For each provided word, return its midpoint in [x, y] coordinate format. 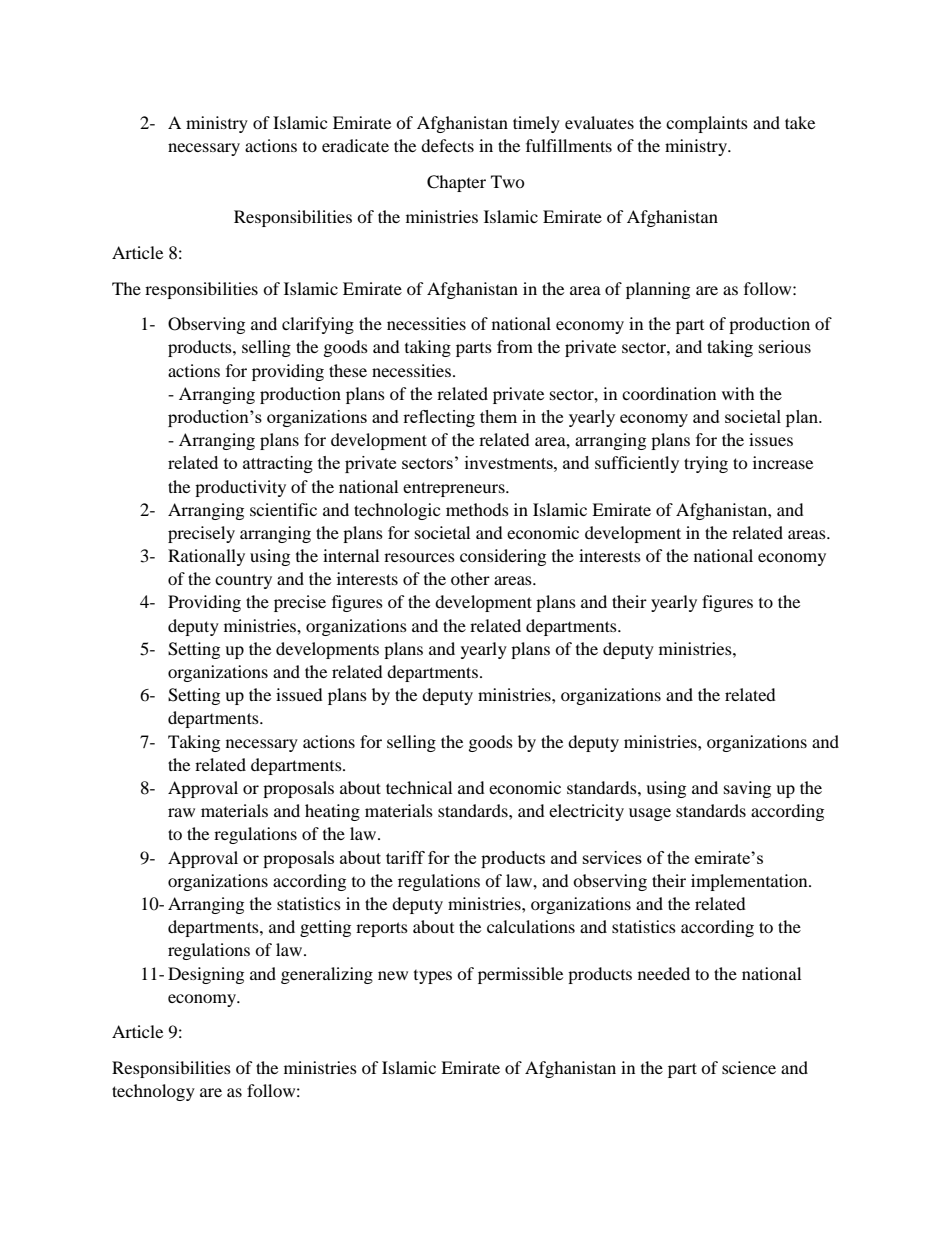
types [433, 977]
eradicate [355, 145]
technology [153, 1092]
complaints [707, 124]
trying [706, 464]
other [470, 578]
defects [447, 145]
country [243, 581]
